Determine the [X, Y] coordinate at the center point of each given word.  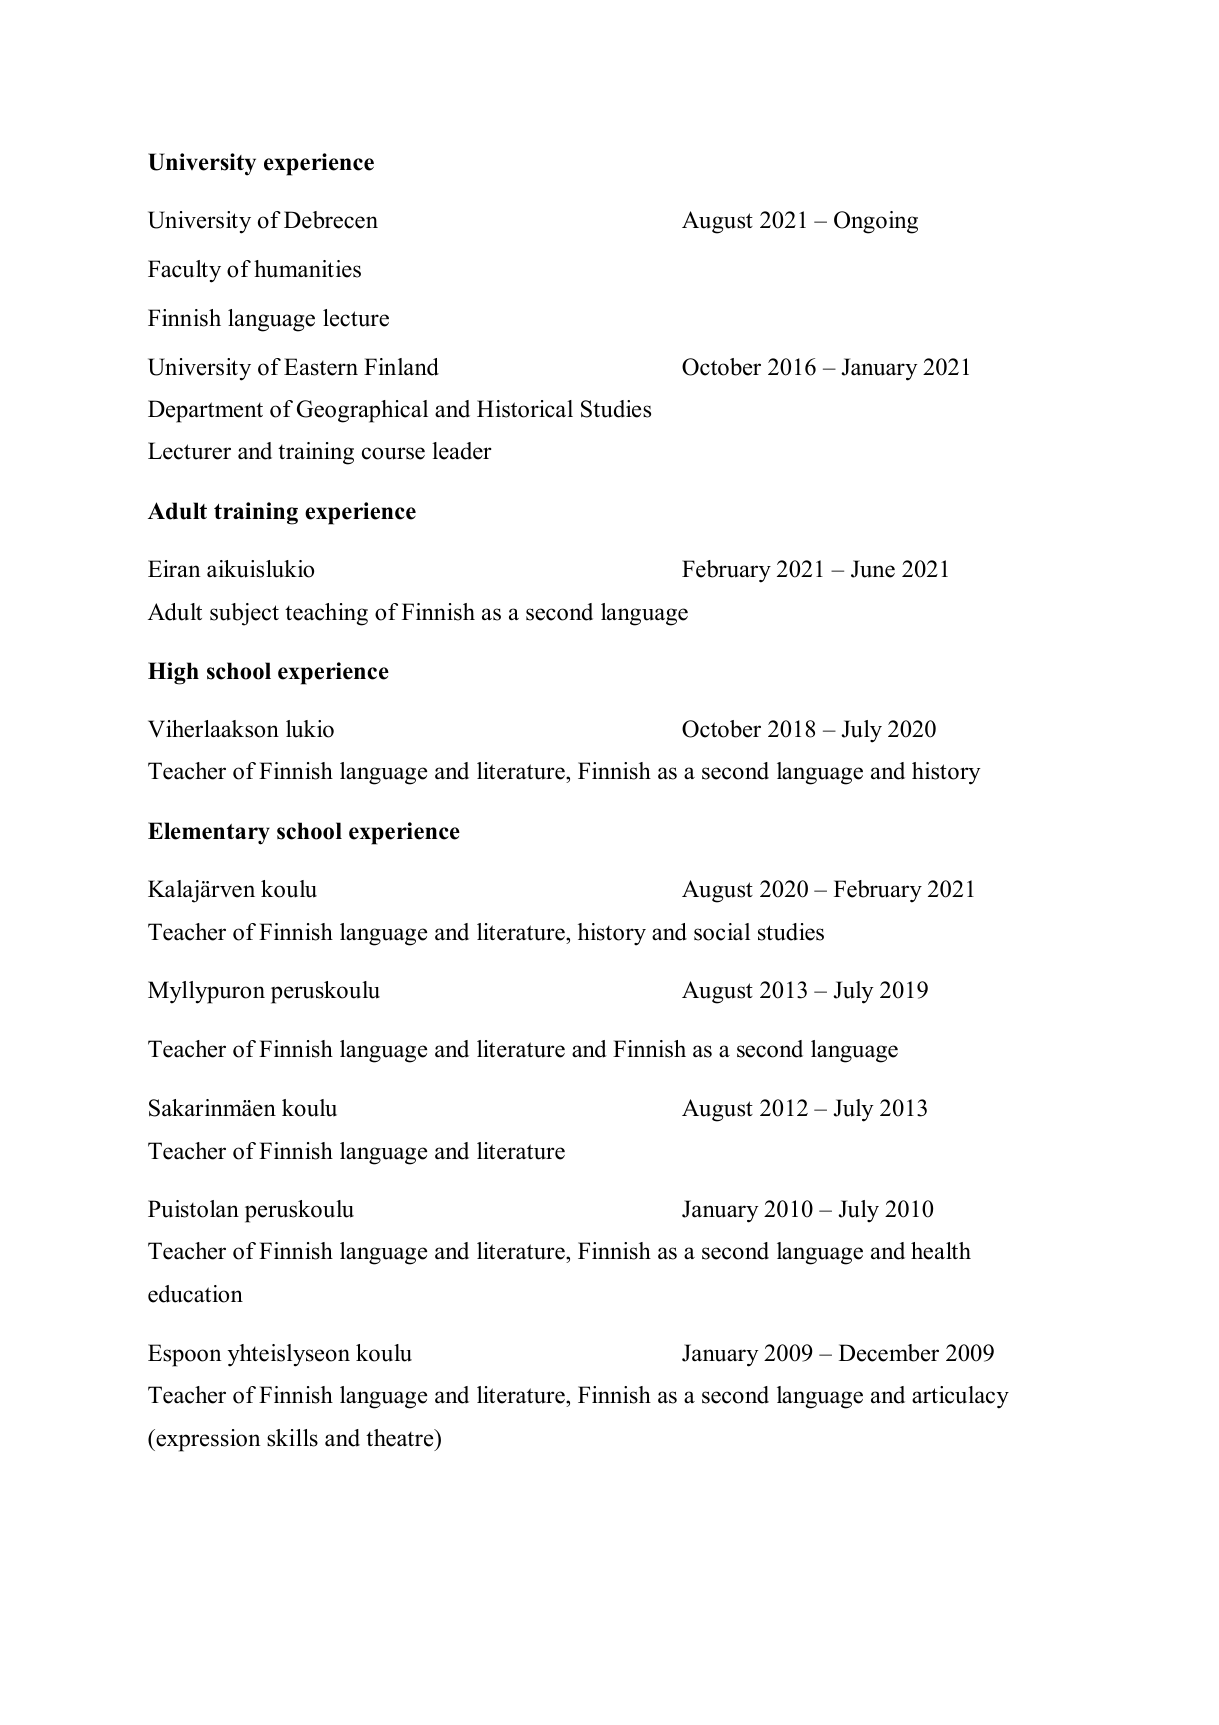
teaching [326, 614]
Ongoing [876, 222]
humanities [307, 269]
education [195, 1294]
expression [207, 1440]
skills [292, 1438]
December [889, 1353]
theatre [401, 1438]
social [722, 932]
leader [461, 451]
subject [244, 614]
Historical [525, 409]
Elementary [209, 833]
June [873, 569]
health [941, 1251]
